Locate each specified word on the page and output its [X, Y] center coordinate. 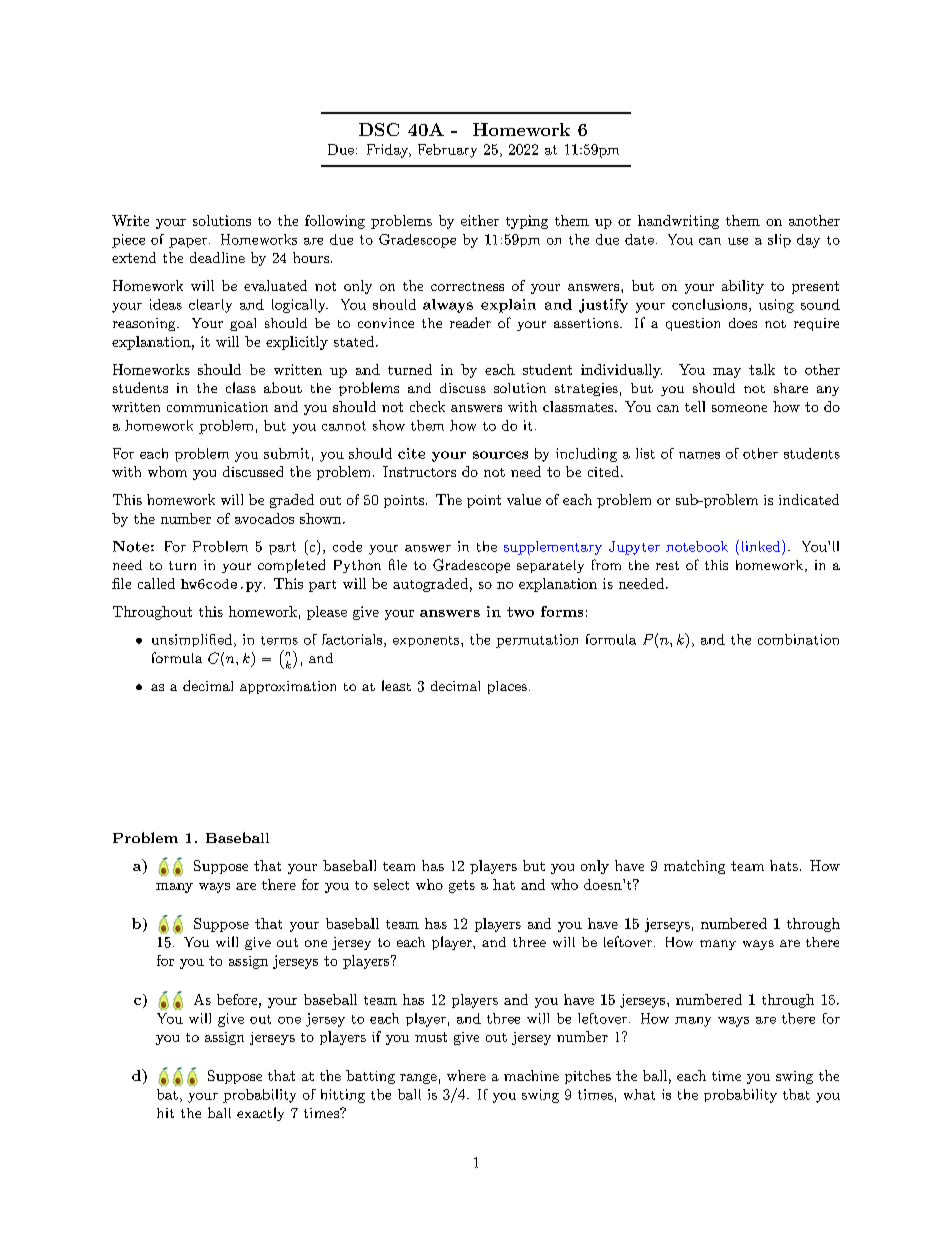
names [699, 455]
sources [500, 455]
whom [167, 471]
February [447, 151]
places [507, 687]
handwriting [678, 222]
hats [784, 865]
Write [130, 220]
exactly [260, 1114]
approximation [288, 687]
